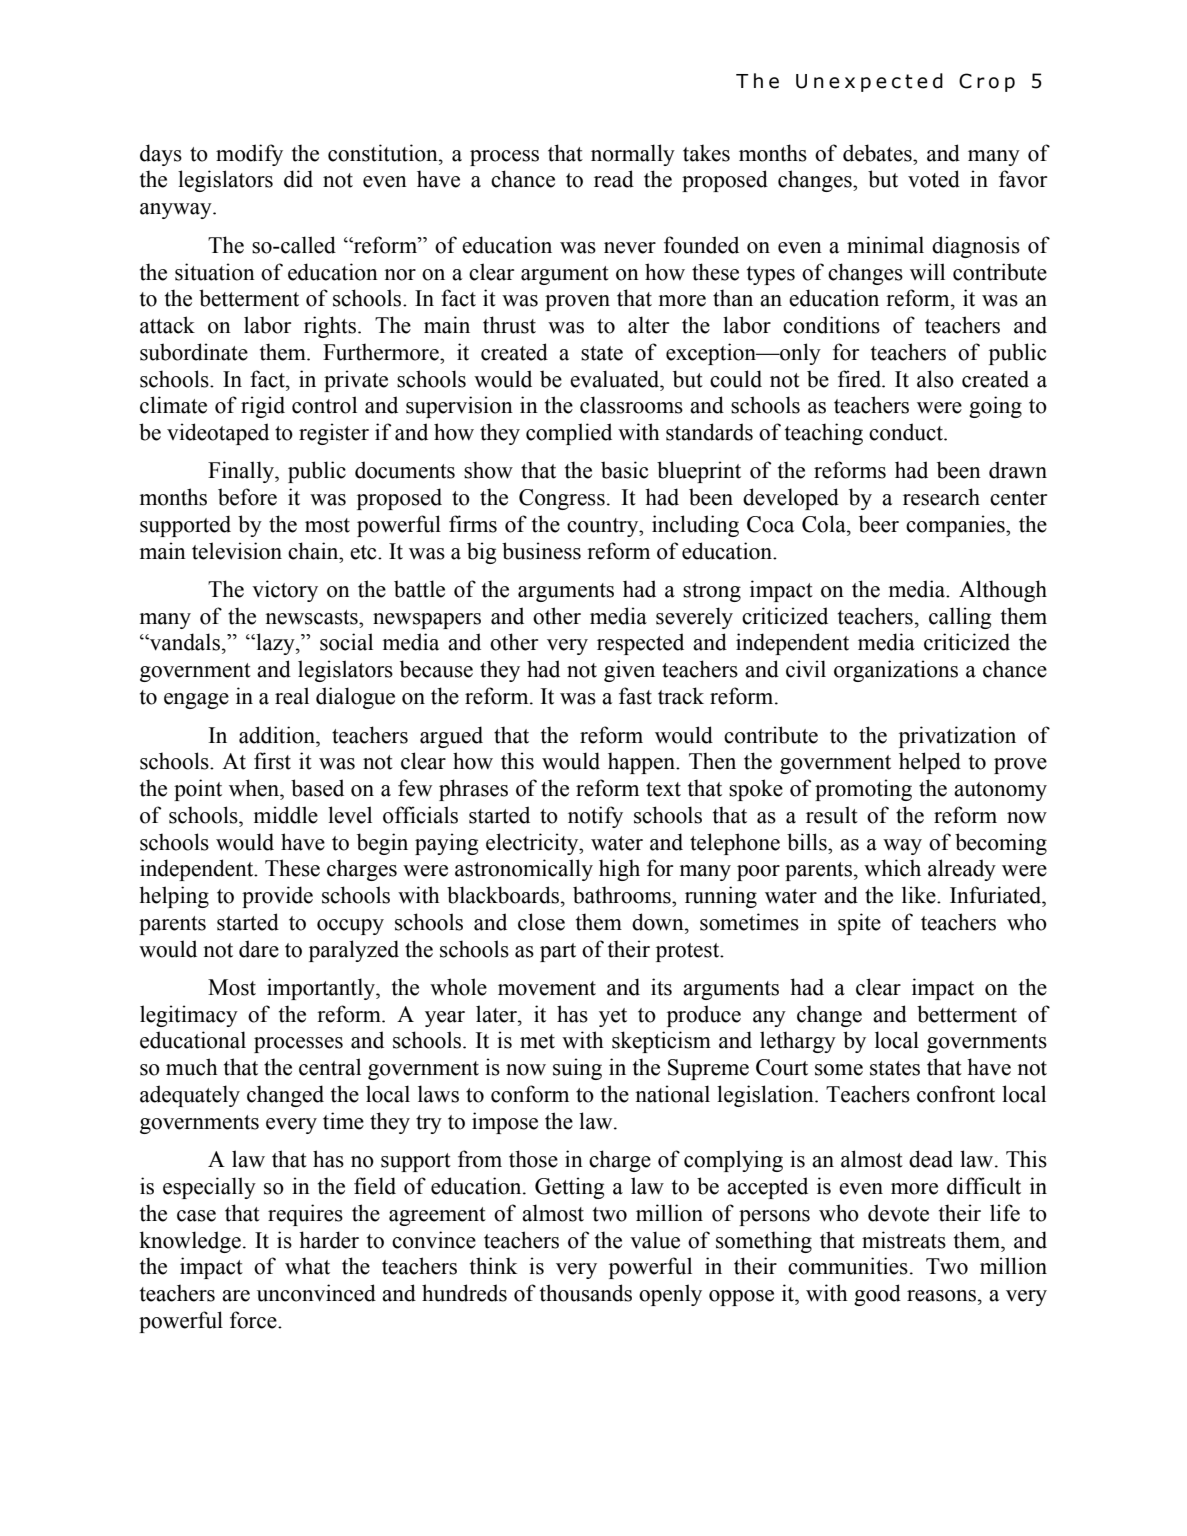  Describe the element at coordinates (623, 895) in the page. I see `bathrooms` at that location.
